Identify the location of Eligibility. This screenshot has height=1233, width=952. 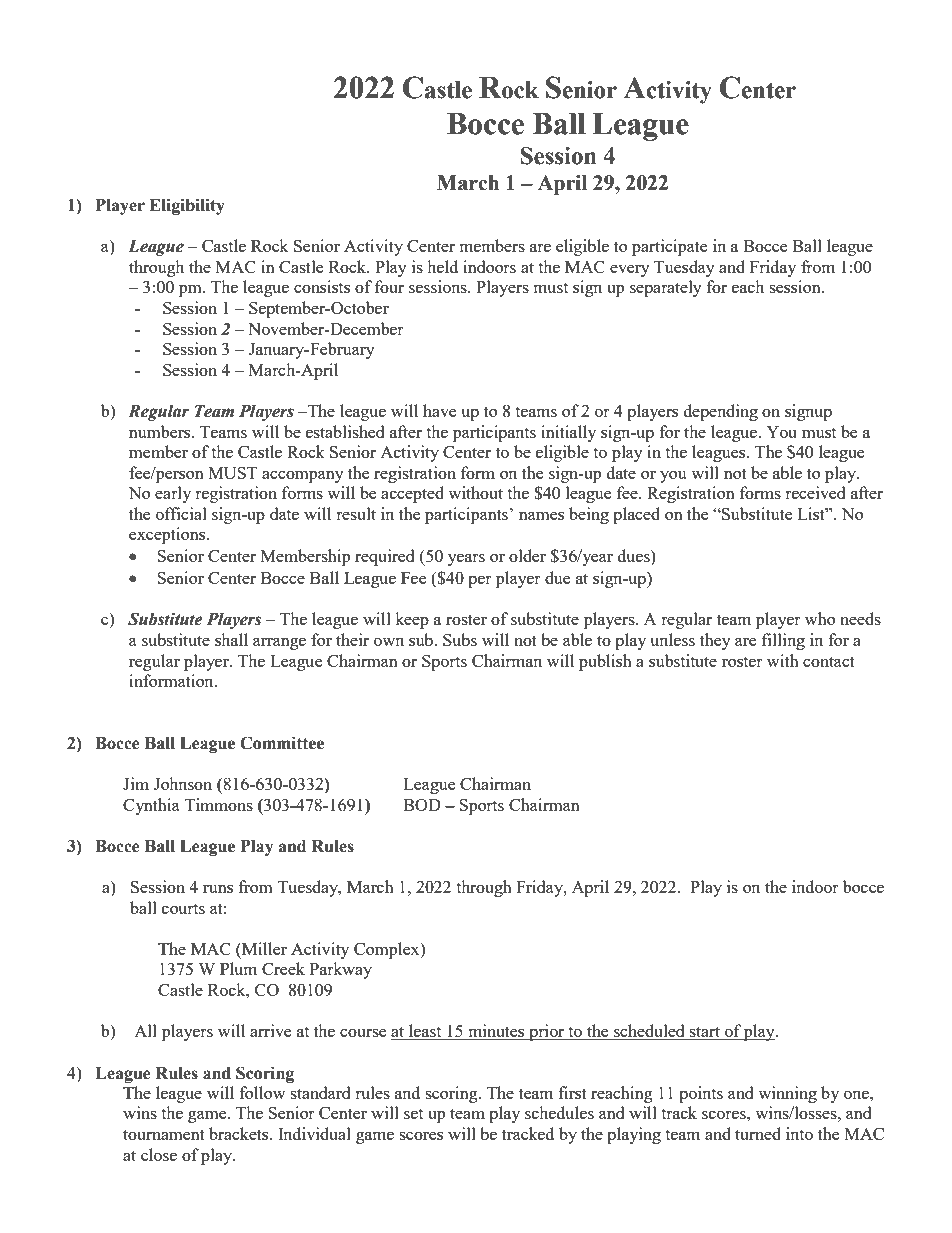
(187, 206).
